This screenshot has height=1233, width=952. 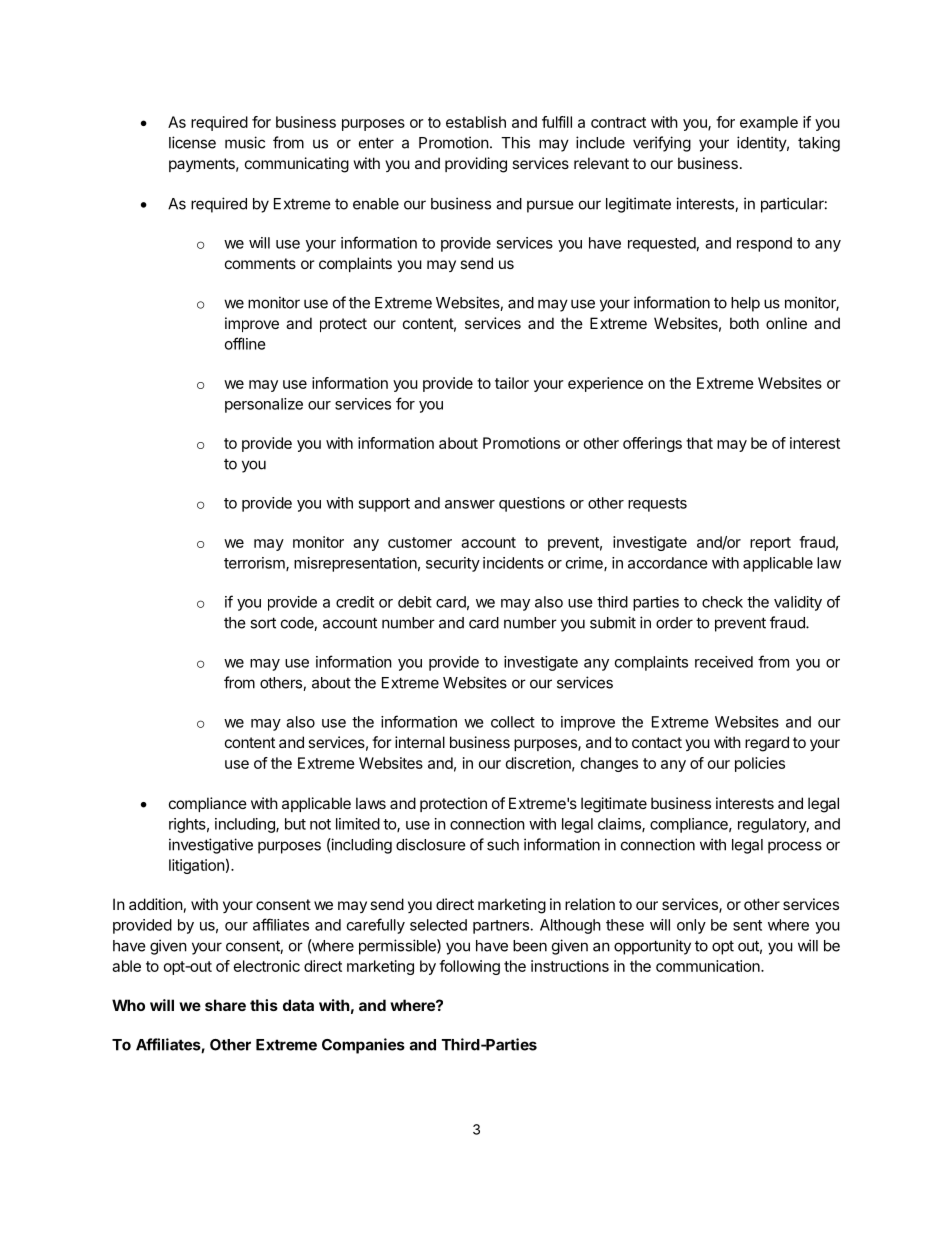 I want to click on providing, so click(x=476, y=165).
